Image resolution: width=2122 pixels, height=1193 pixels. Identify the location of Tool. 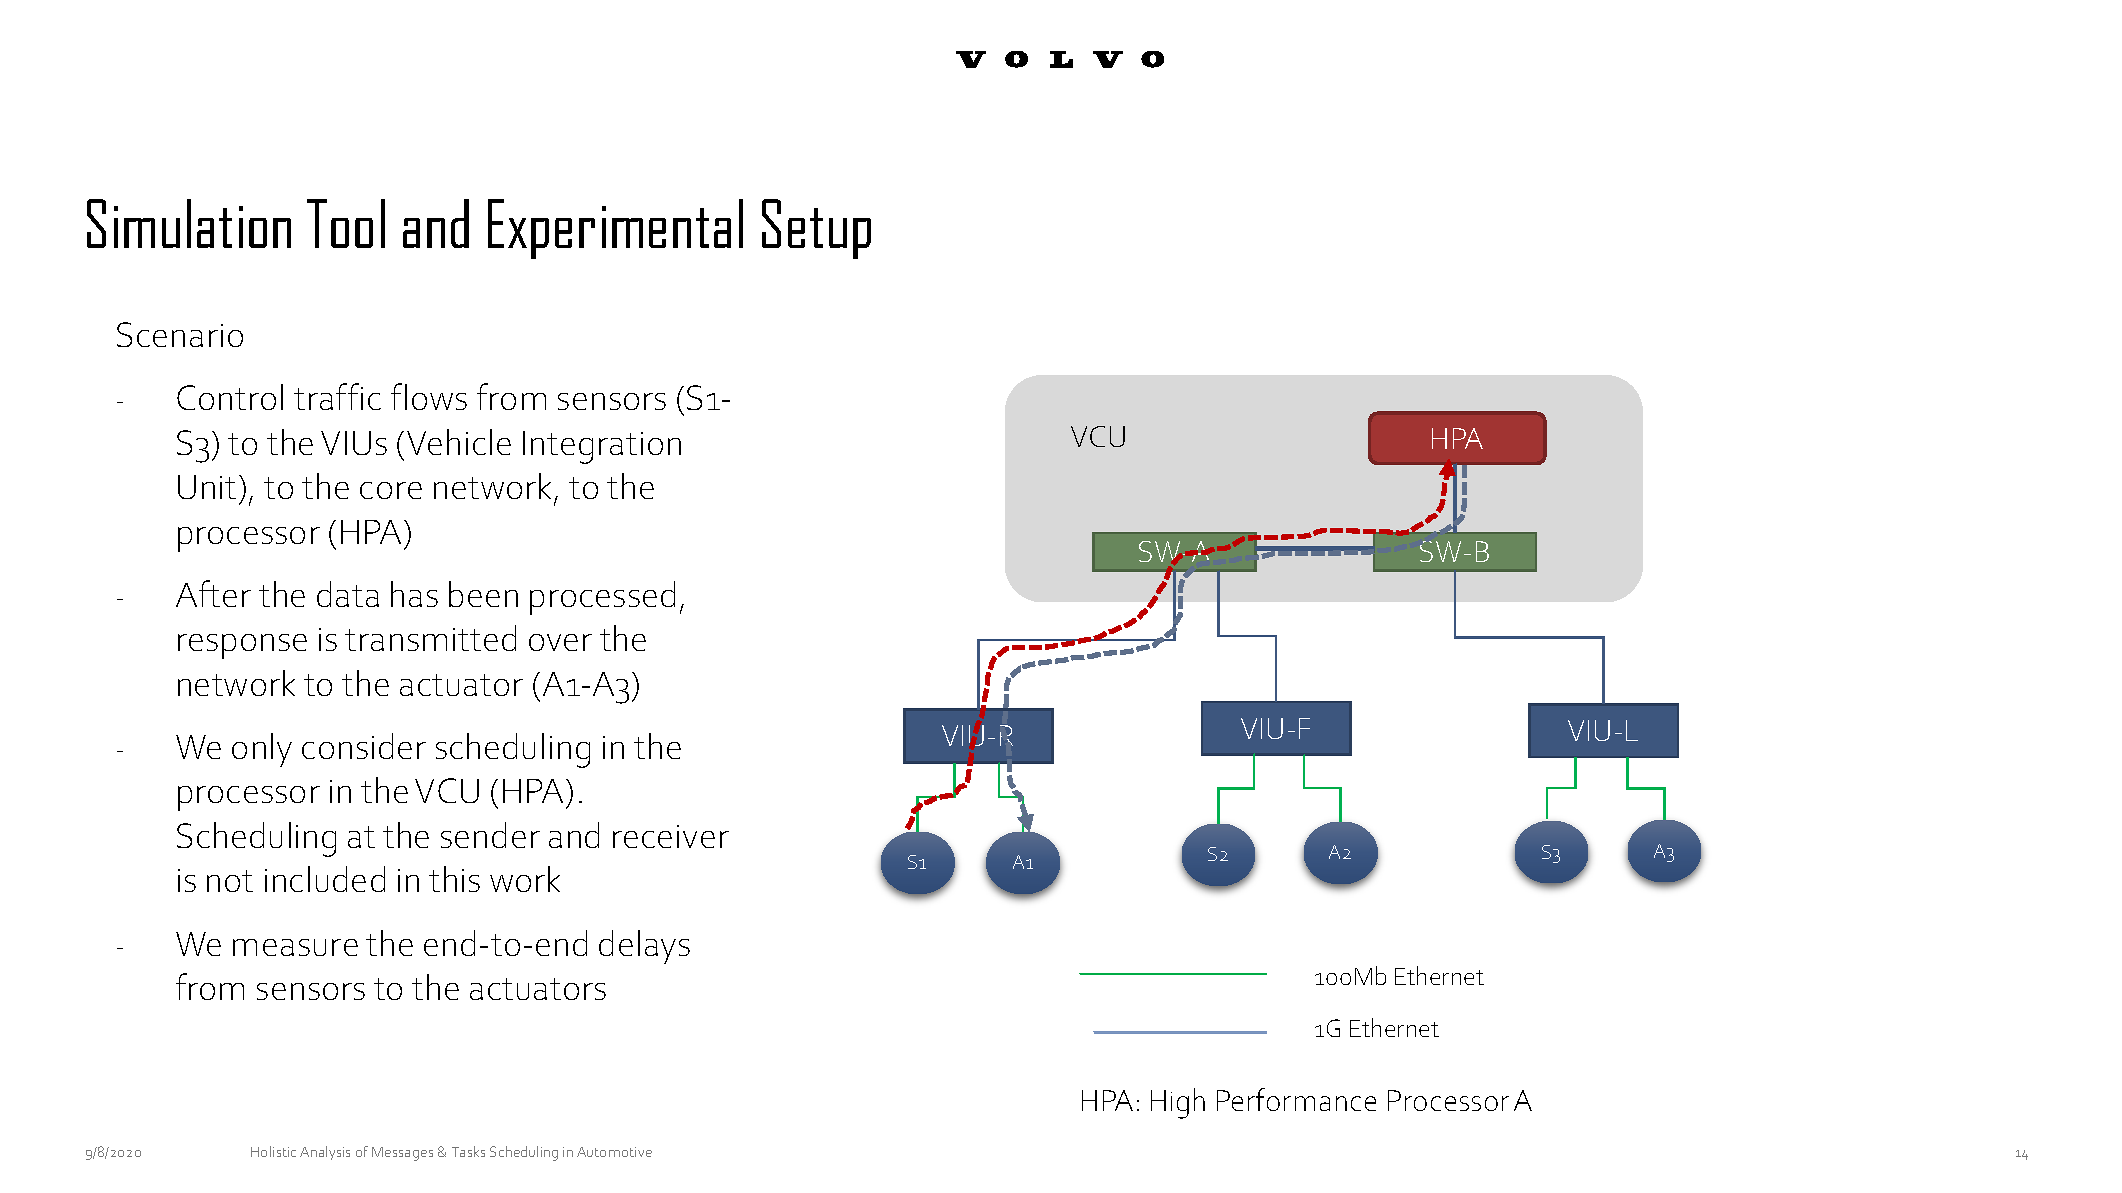
(346, 223).
